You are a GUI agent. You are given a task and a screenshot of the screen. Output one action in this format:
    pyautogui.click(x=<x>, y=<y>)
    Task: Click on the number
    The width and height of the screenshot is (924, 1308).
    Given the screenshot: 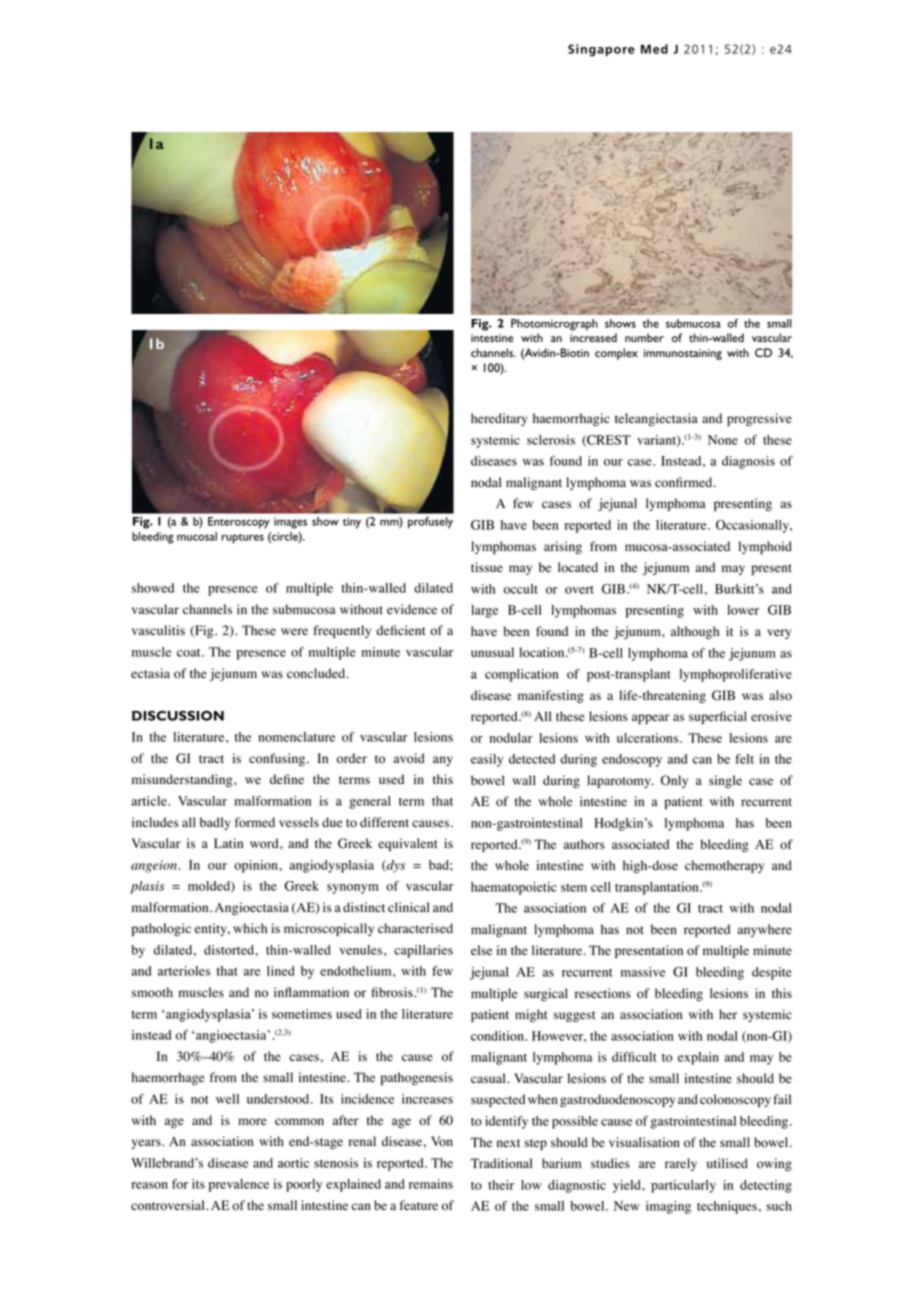 What is the action you would take?
    pyautogui.click(x=644, y=337)
